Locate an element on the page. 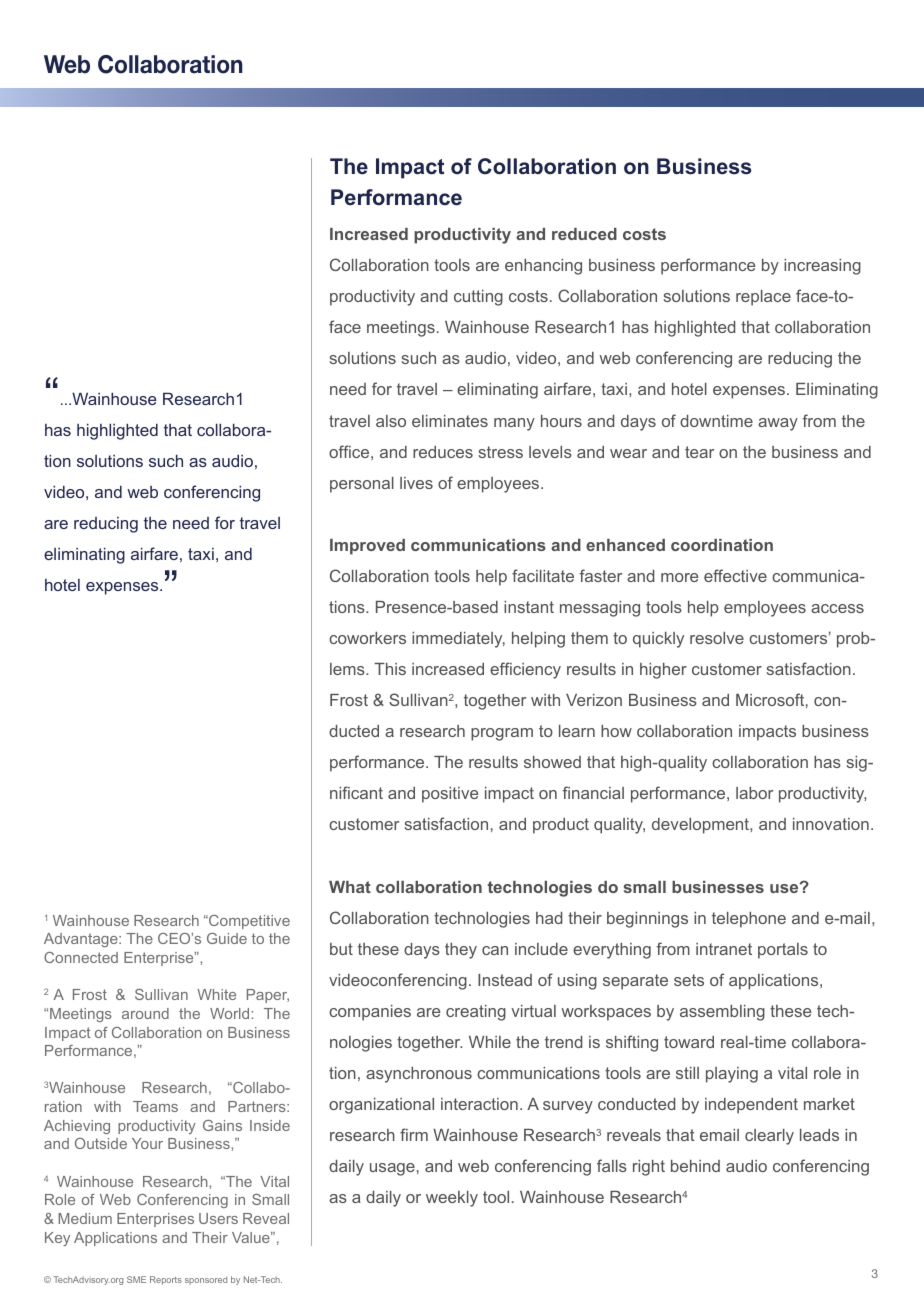 The width and height of the document is (924, 1308). enhancing is located at coordinates (543, 267).
